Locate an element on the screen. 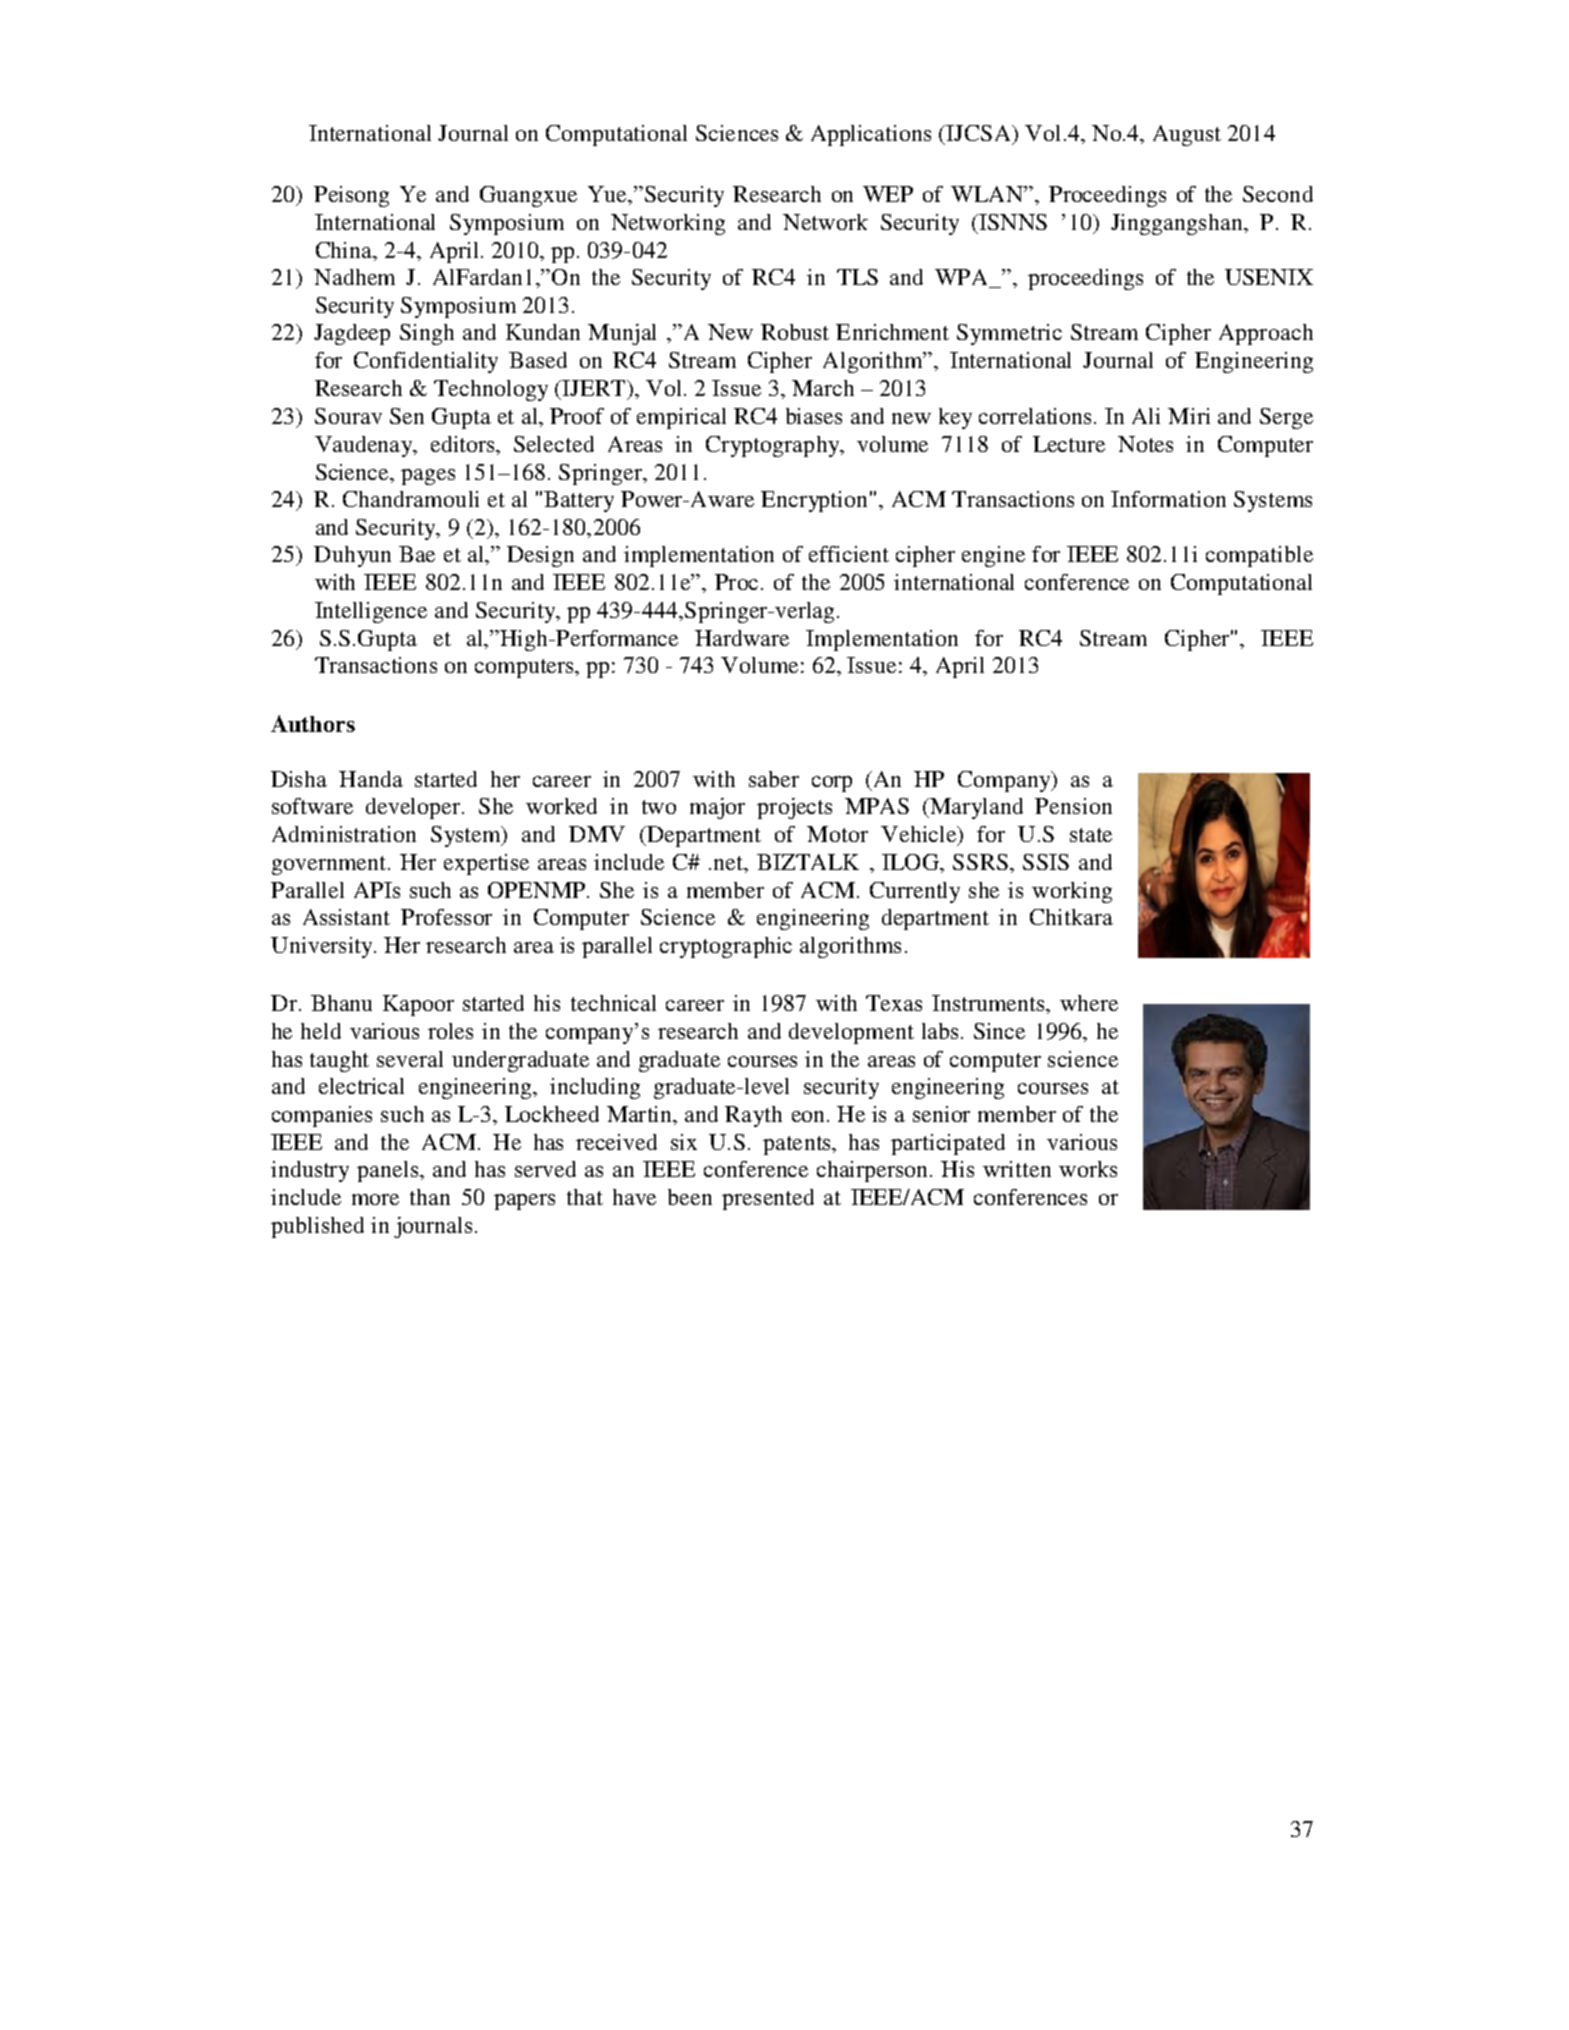 Image resolution: width=1569 pixels, height=2030 pixels. Hardware is located at coordinates (742, 638).
